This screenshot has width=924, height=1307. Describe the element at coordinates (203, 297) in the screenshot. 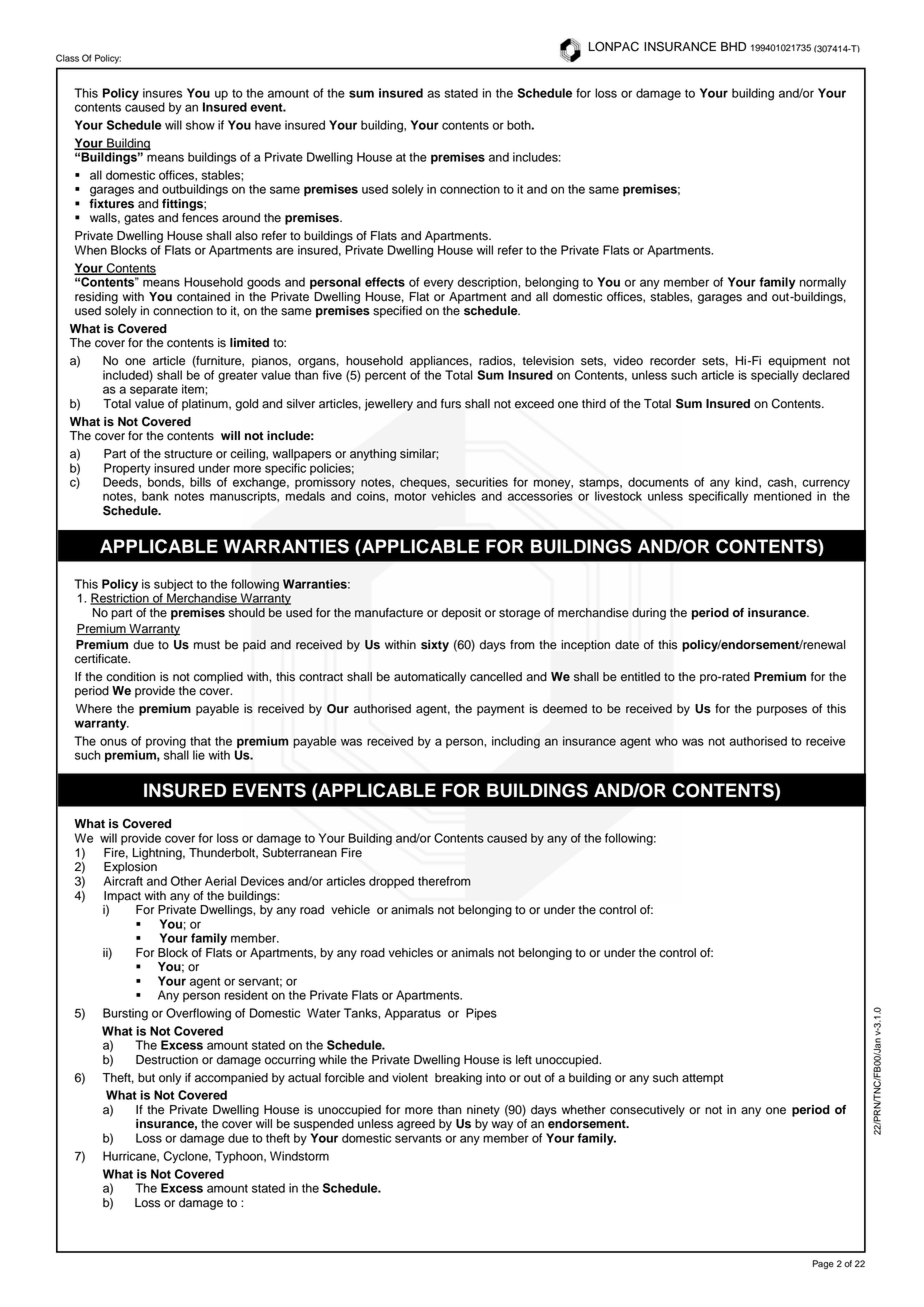

I see `contained` at that location.
